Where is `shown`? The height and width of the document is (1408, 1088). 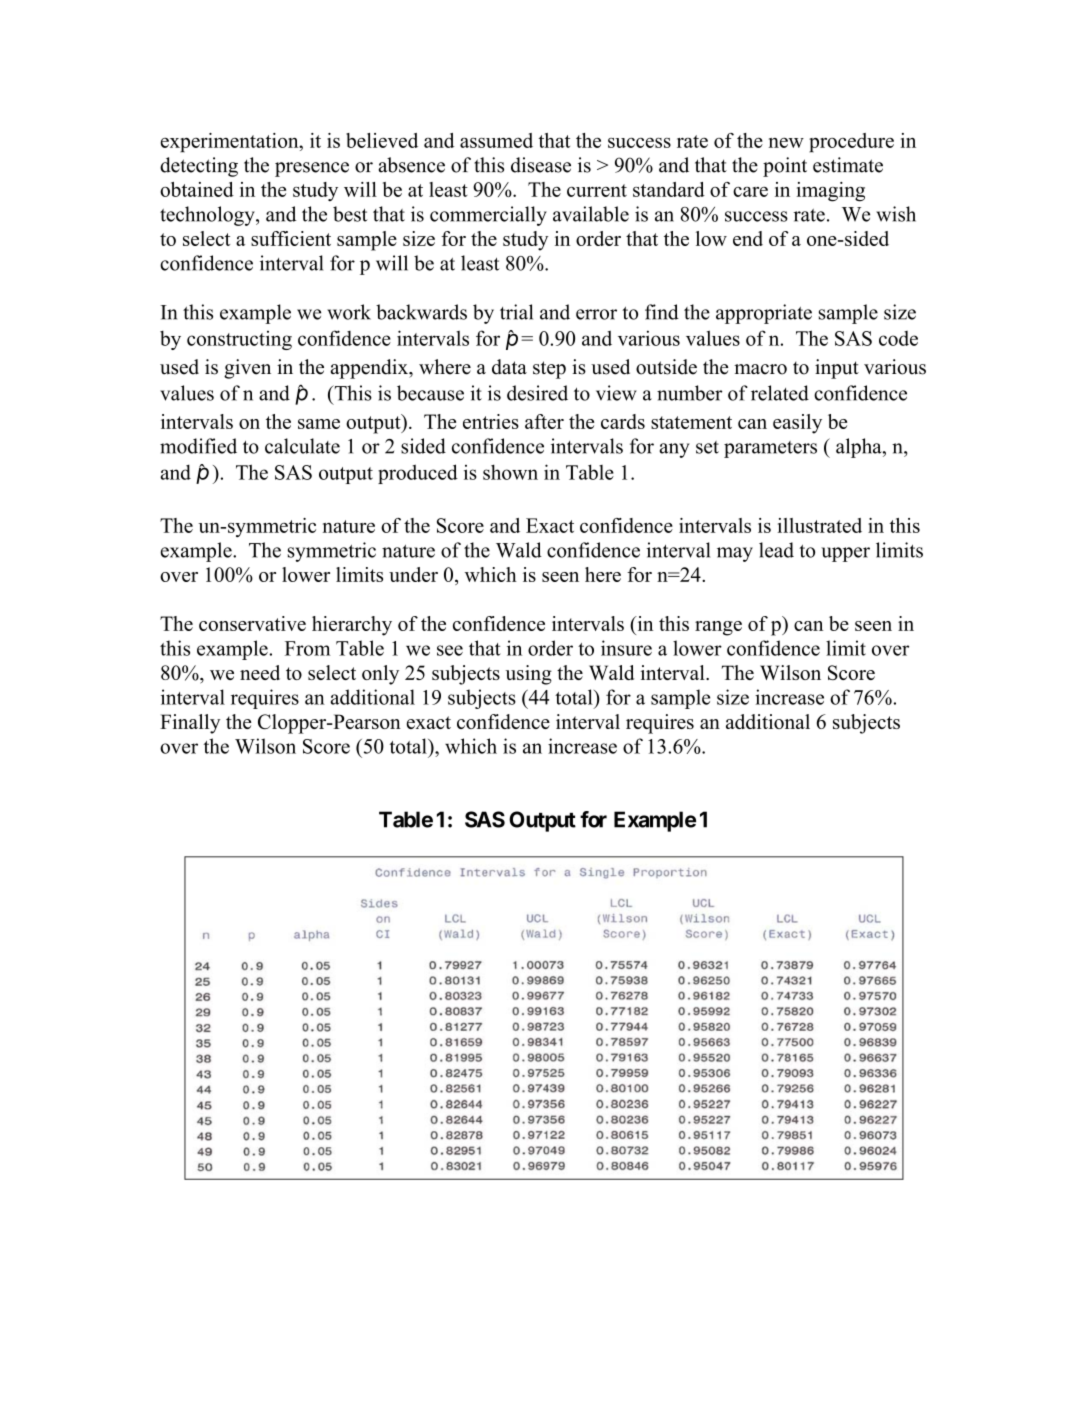 shown is located at coordinates (510, 472).
